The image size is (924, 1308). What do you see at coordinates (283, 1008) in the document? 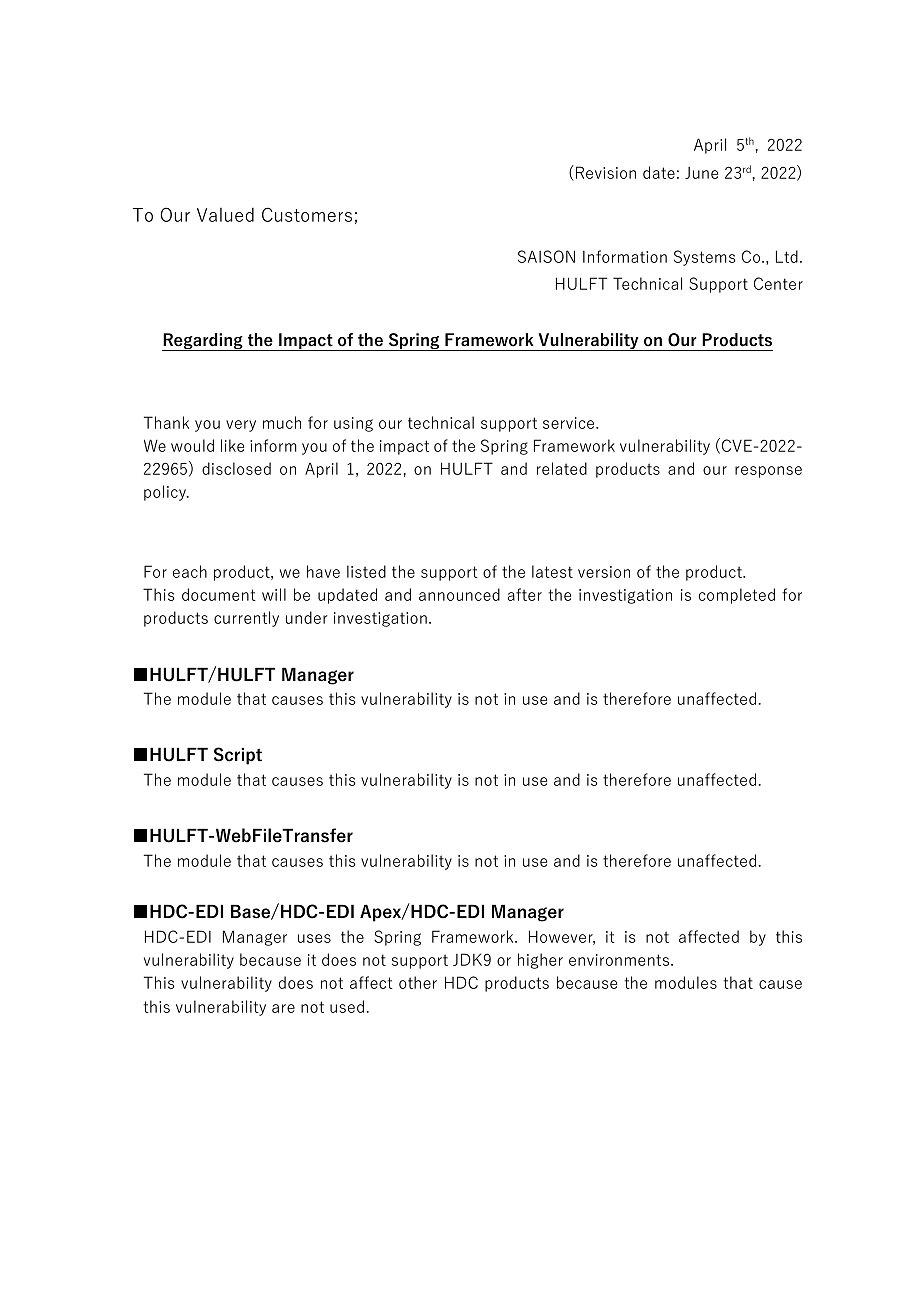
I see `are` at bounding box center [283, 1008].
